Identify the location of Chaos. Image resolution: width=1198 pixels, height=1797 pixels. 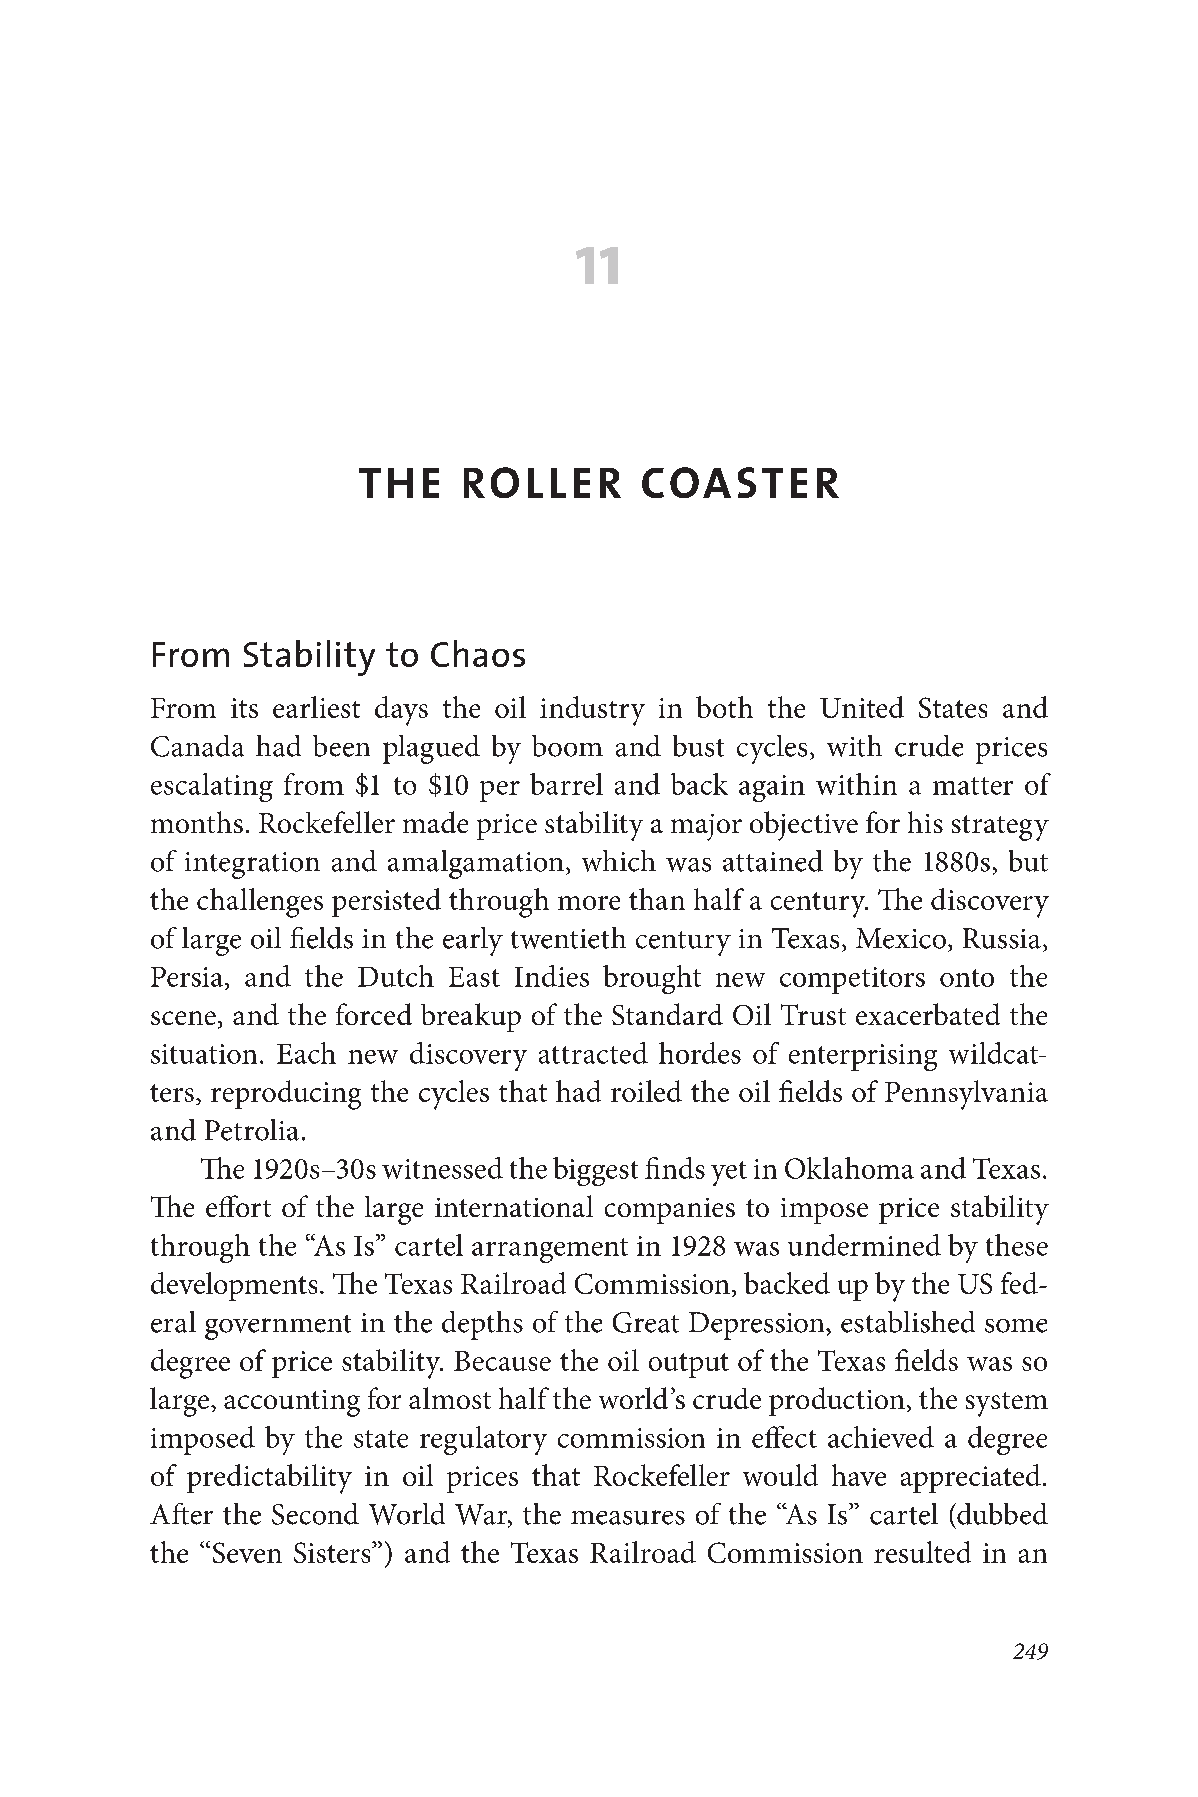
(478, 653).
